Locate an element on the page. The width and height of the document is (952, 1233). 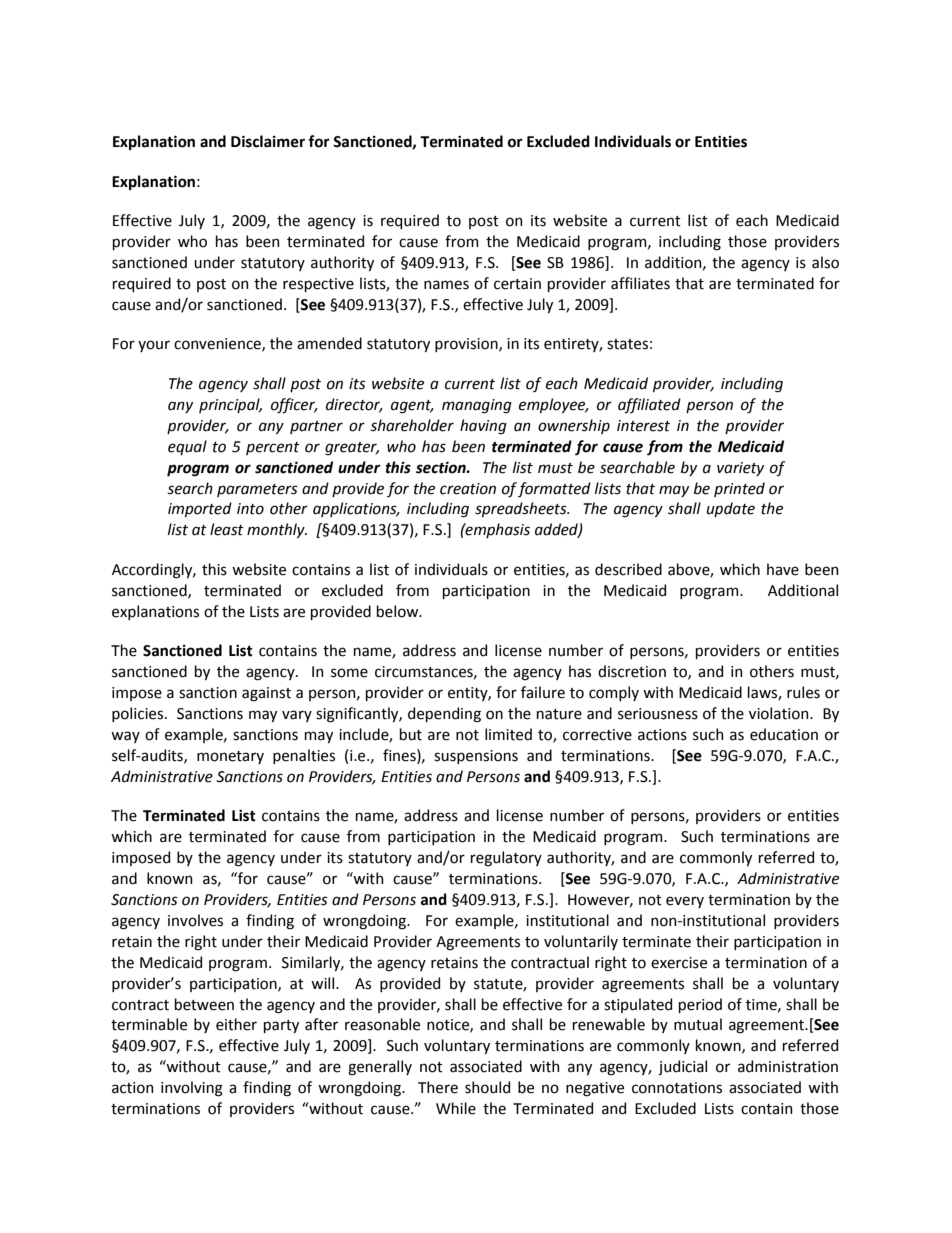
variety is located at coordinates (740, 469).
